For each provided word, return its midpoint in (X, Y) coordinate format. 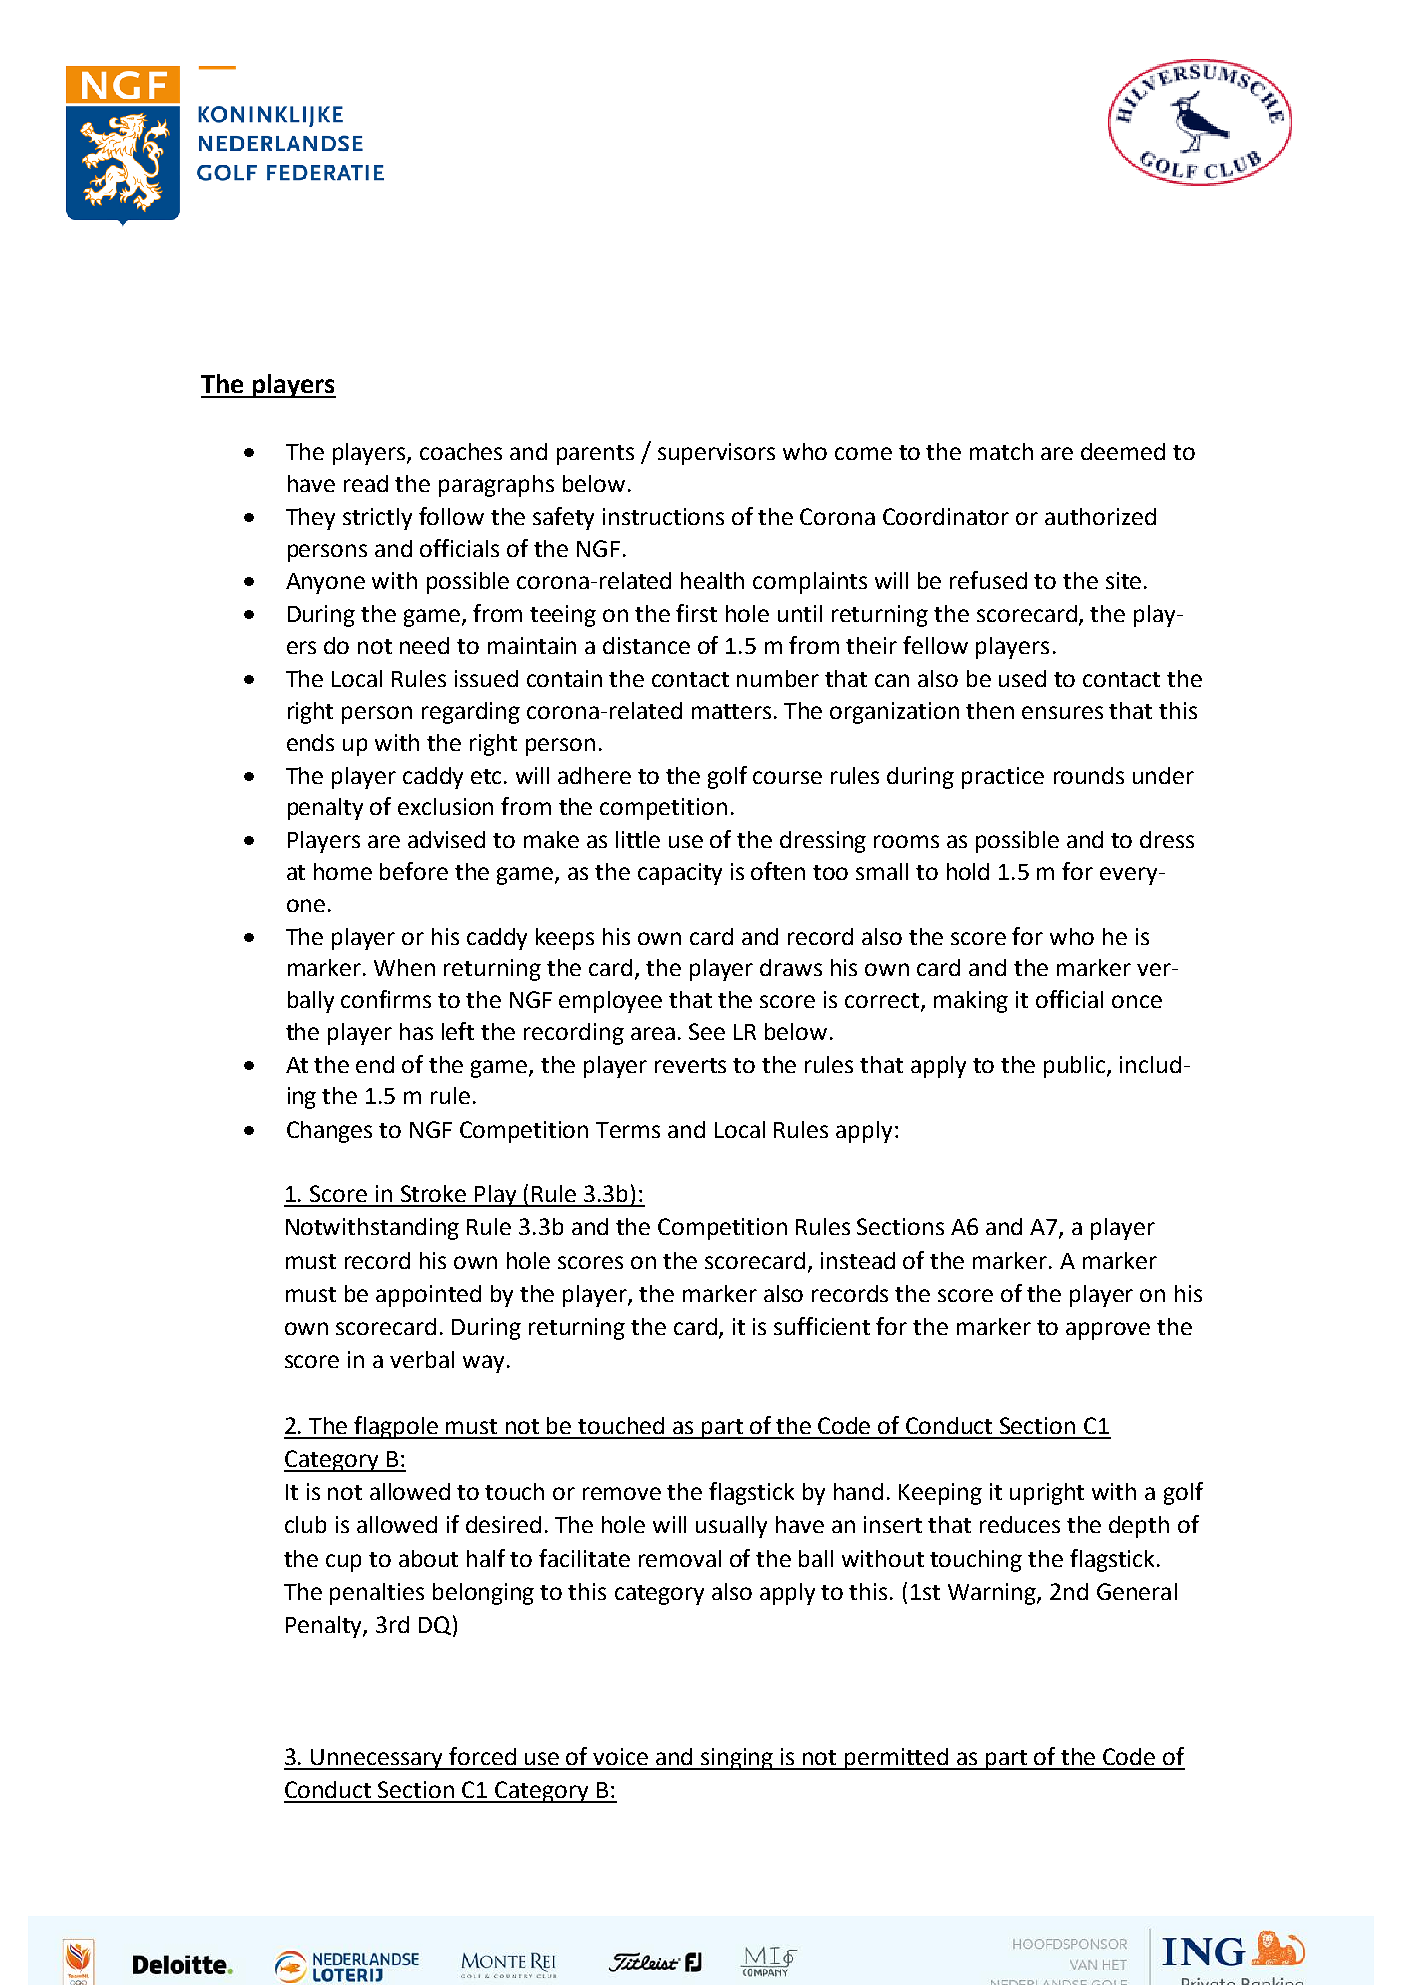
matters (731, 711)
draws (791, 967)
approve (1108, 1331)
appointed (428, 1296)
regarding (471, 713)
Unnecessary (378, 1759)
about (428, 1558)
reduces (1020, 1524)
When (404, 967)
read (366, 483)
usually (731, 1527)
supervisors (716, 454)
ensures (1062, 712)
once (1137, 1001)
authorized (1100, 516)
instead (858, 1260)
